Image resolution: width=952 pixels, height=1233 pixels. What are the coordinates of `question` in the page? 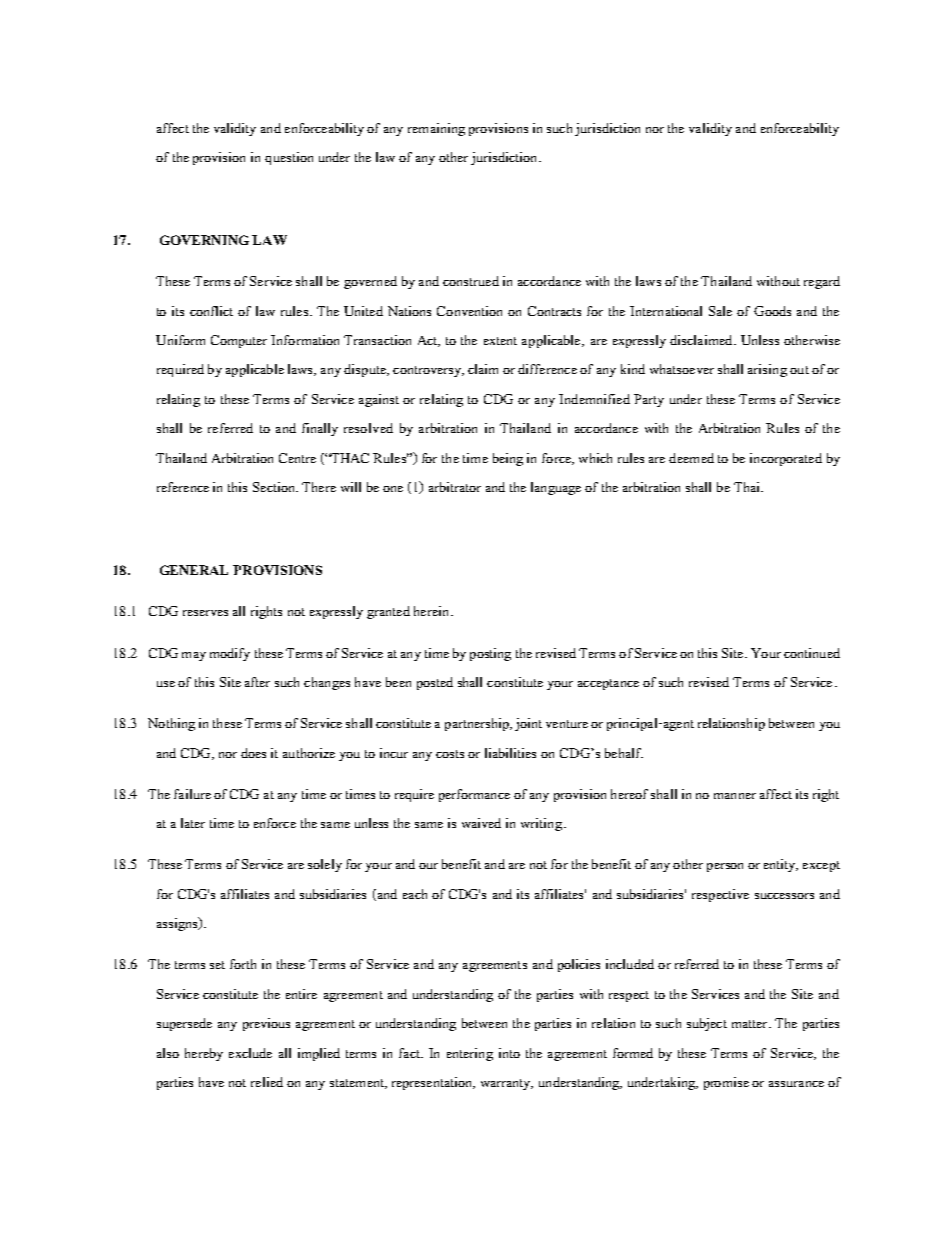 It's located at (289, 158).
